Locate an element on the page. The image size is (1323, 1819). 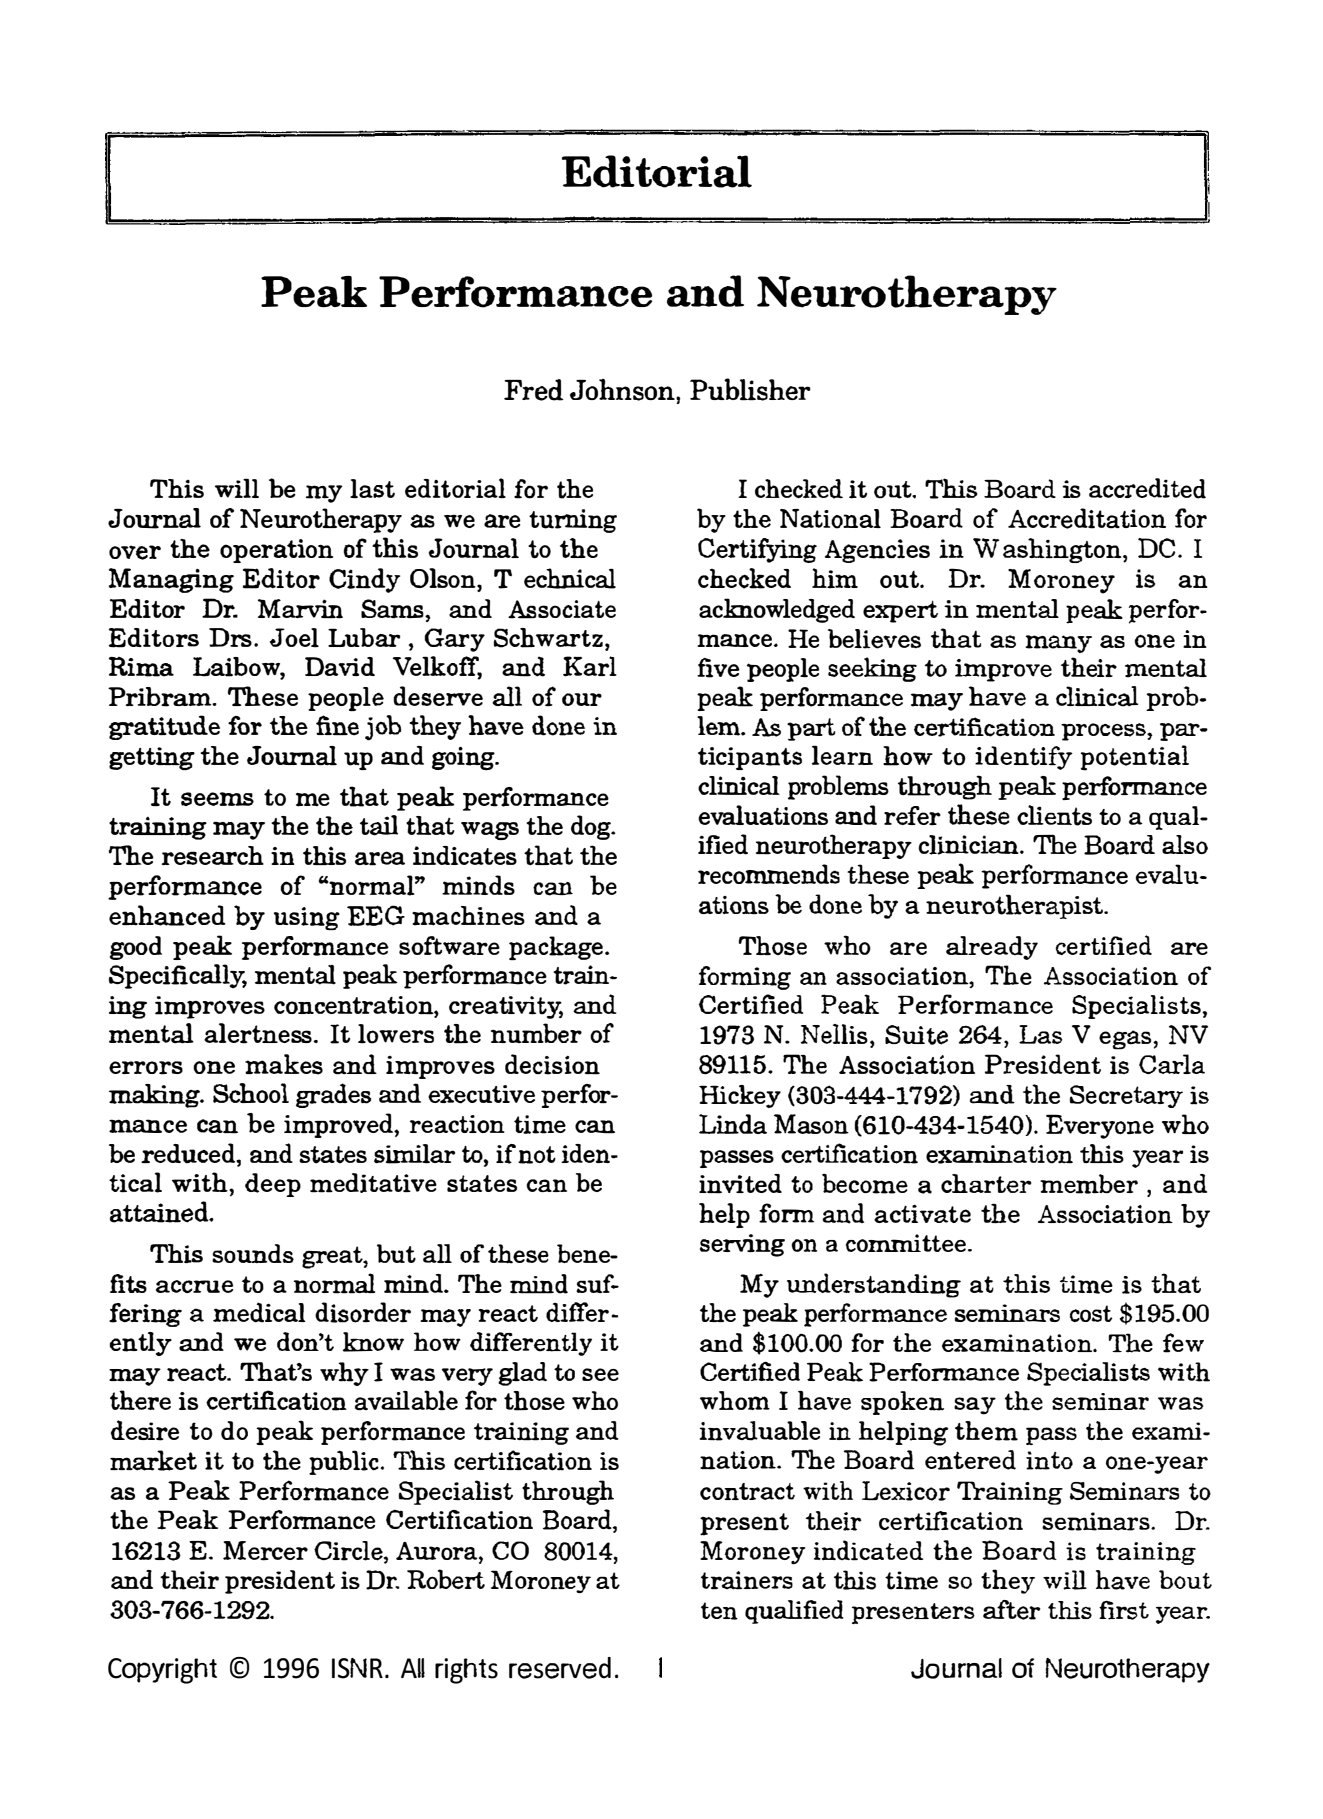
after is located at coordinates (1012, 1610).
